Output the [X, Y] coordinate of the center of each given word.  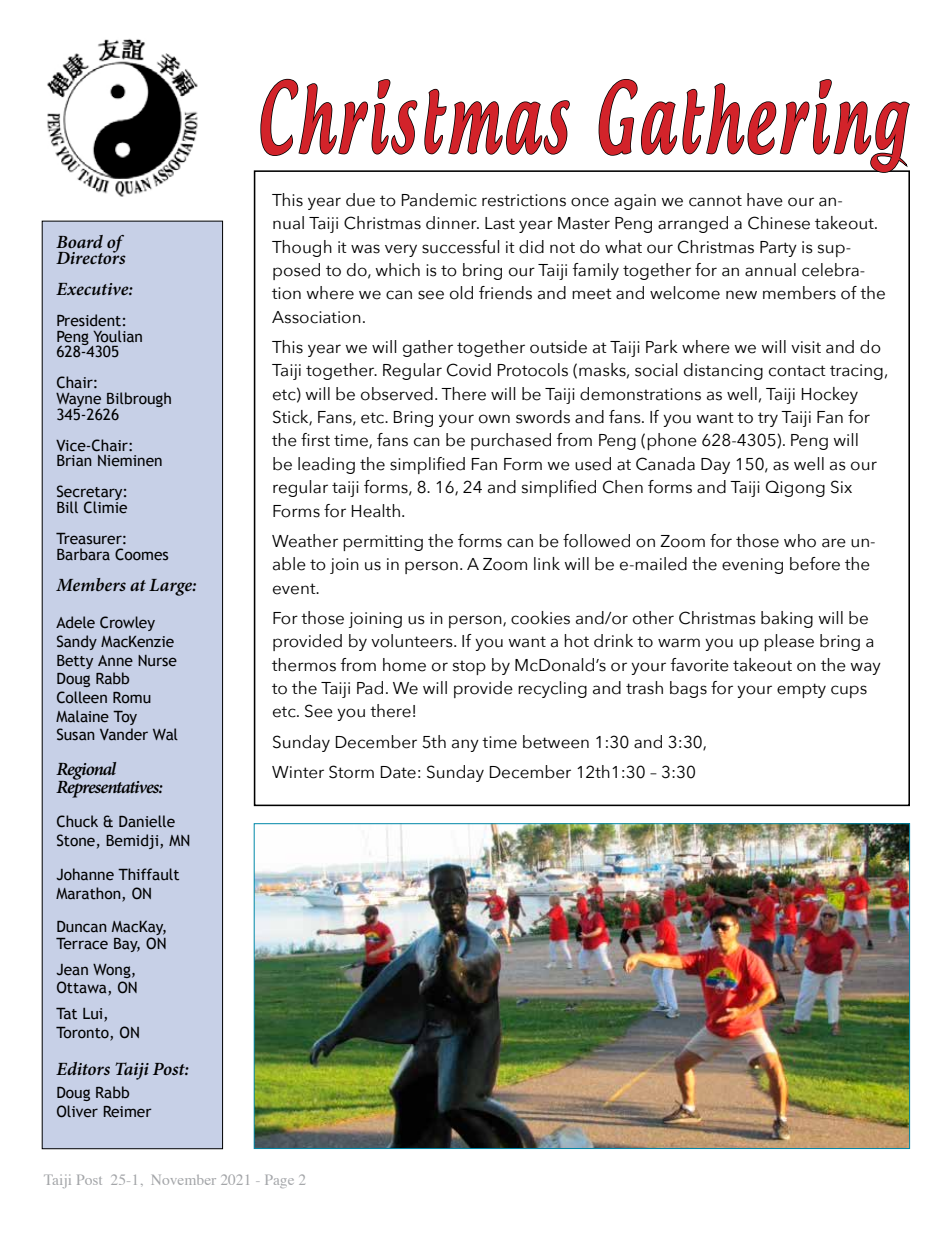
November [184, 1180]
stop [469, 667]
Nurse [157, 661]
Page [279, 1181]
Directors [91, 256]
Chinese [779, 223]
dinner [452, 223]
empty [801, 690]
